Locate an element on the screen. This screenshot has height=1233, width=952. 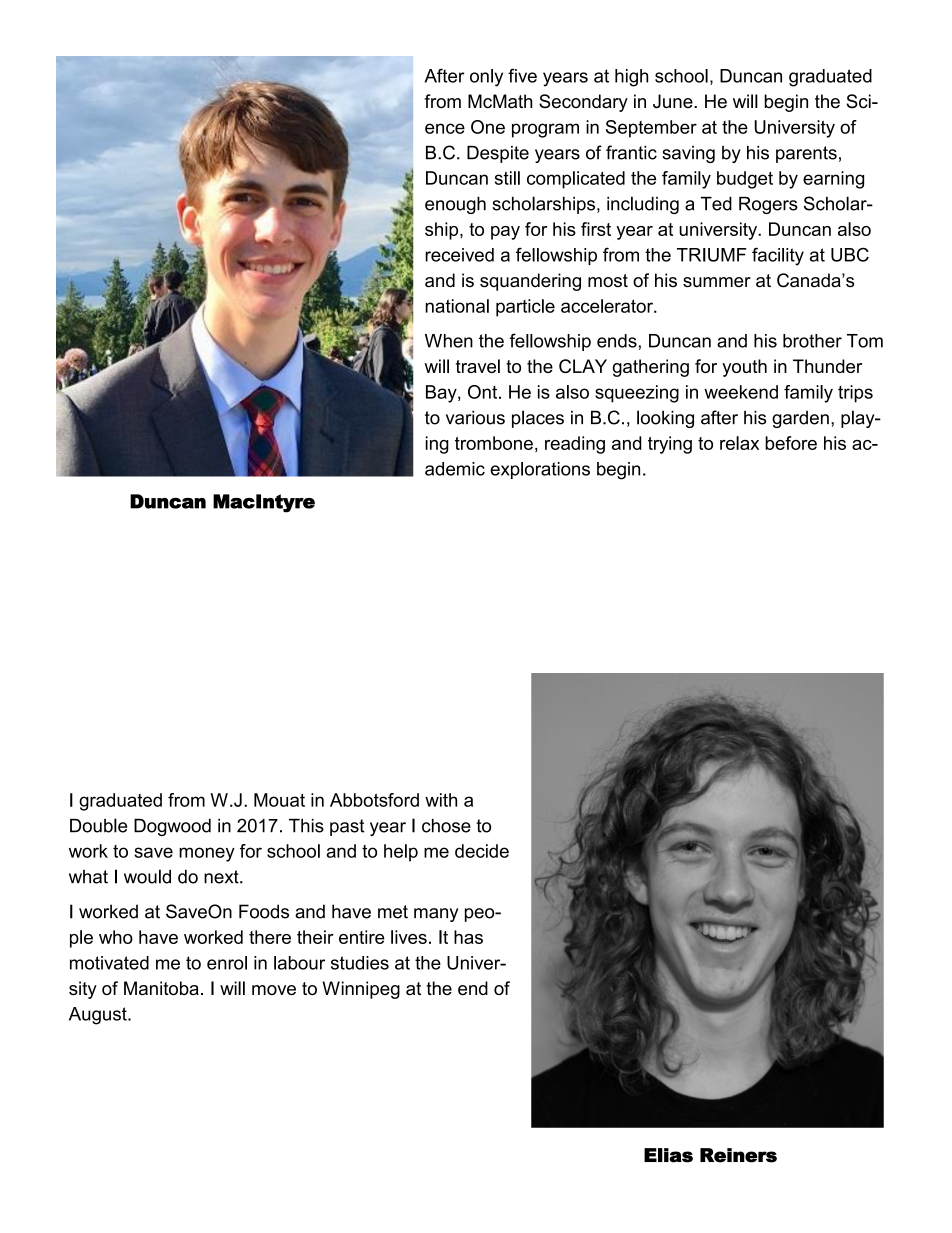
with is located at coordinates (441, 800).
